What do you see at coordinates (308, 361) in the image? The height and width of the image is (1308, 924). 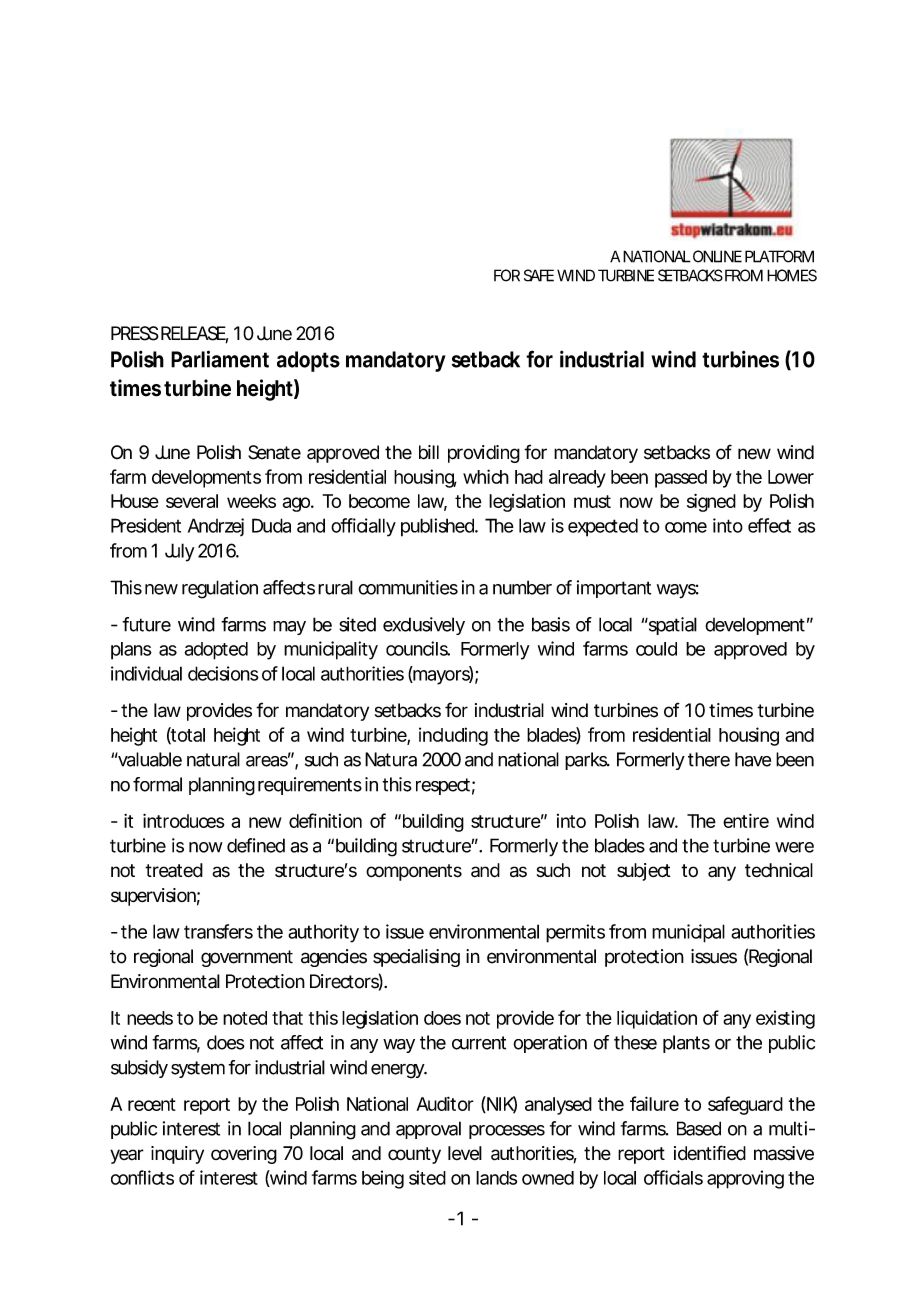 I see `adopts` at bounding box center [308, 361].
